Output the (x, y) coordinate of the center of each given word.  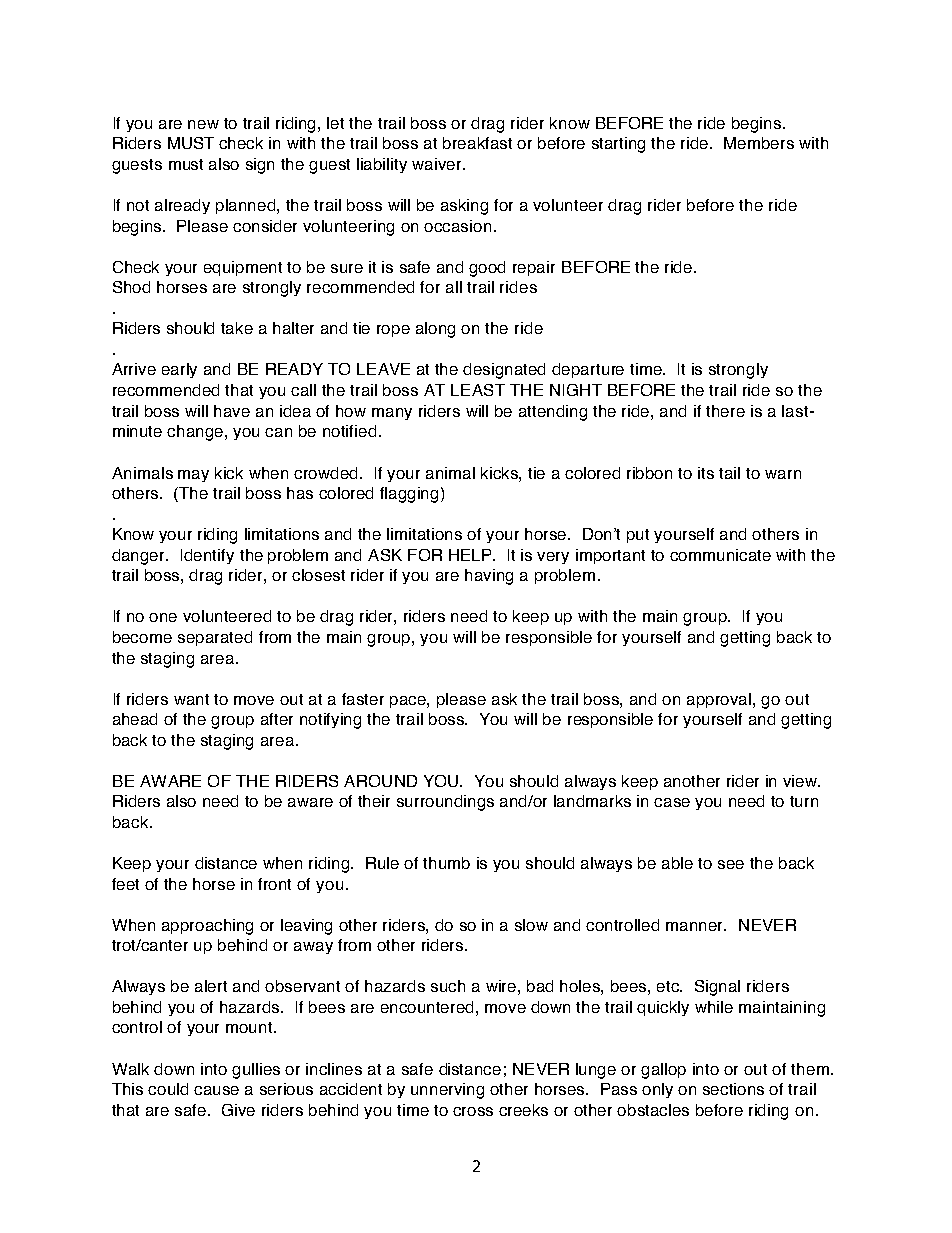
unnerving (447, 1091)
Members (759, 143)
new (203, 124)
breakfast (477, 143)
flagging (411, 495)
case (672, 802)
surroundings (445, 803)
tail (729, 473)
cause (216, 1090)
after (277, 719)
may (193, 476)
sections (733, 1089)
